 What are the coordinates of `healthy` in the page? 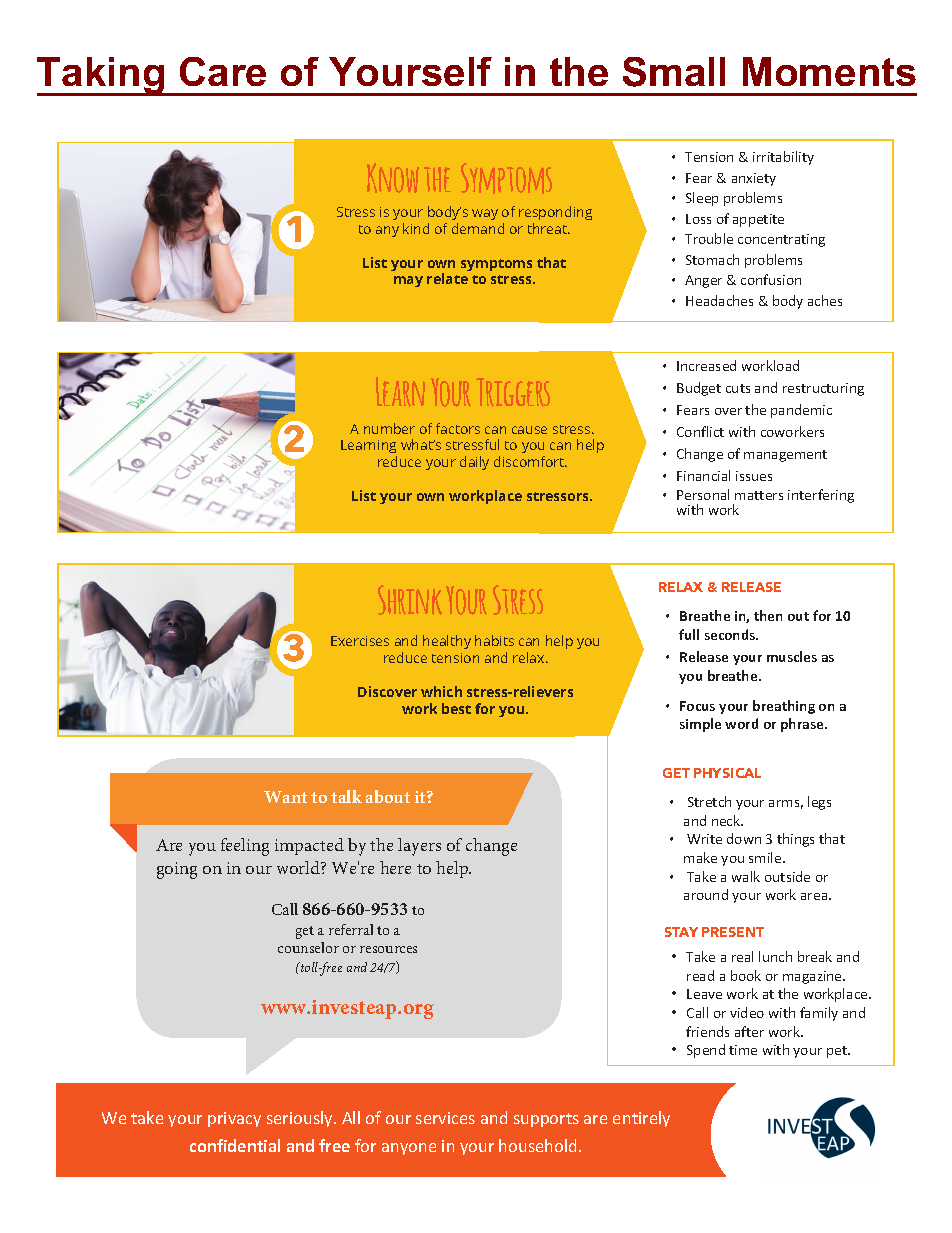 It's located at (447, 642).
